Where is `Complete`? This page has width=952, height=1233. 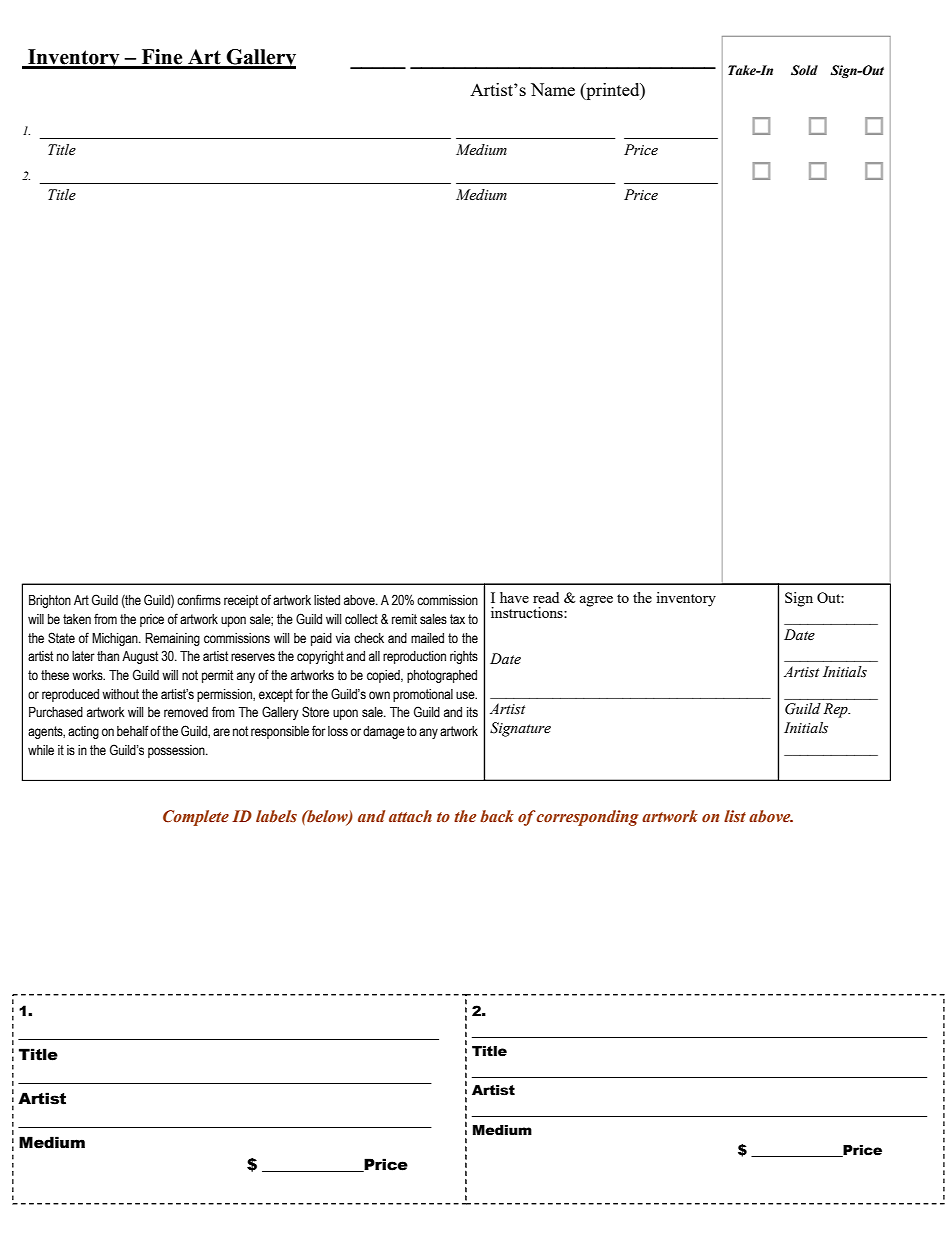 Complete is located at coordinates (196, 818).
